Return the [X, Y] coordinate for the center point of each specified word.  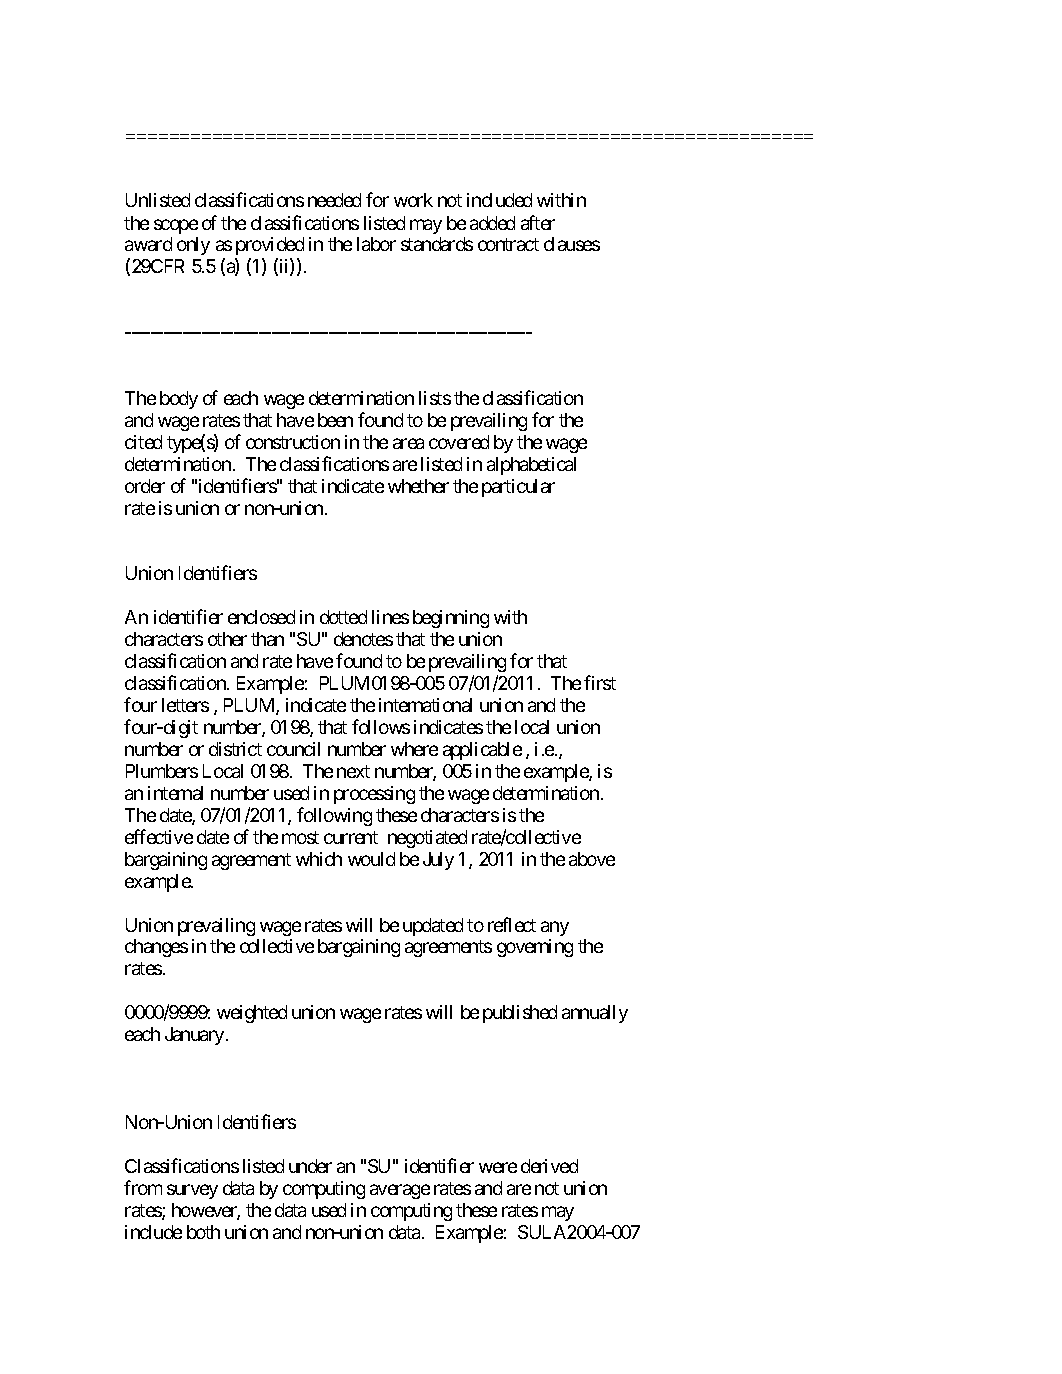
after [538, 222]
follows [381, 726]
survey [192, 1191]
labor [376, 244]
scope [176, 226]
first [600, 682]
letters [185, 705]
